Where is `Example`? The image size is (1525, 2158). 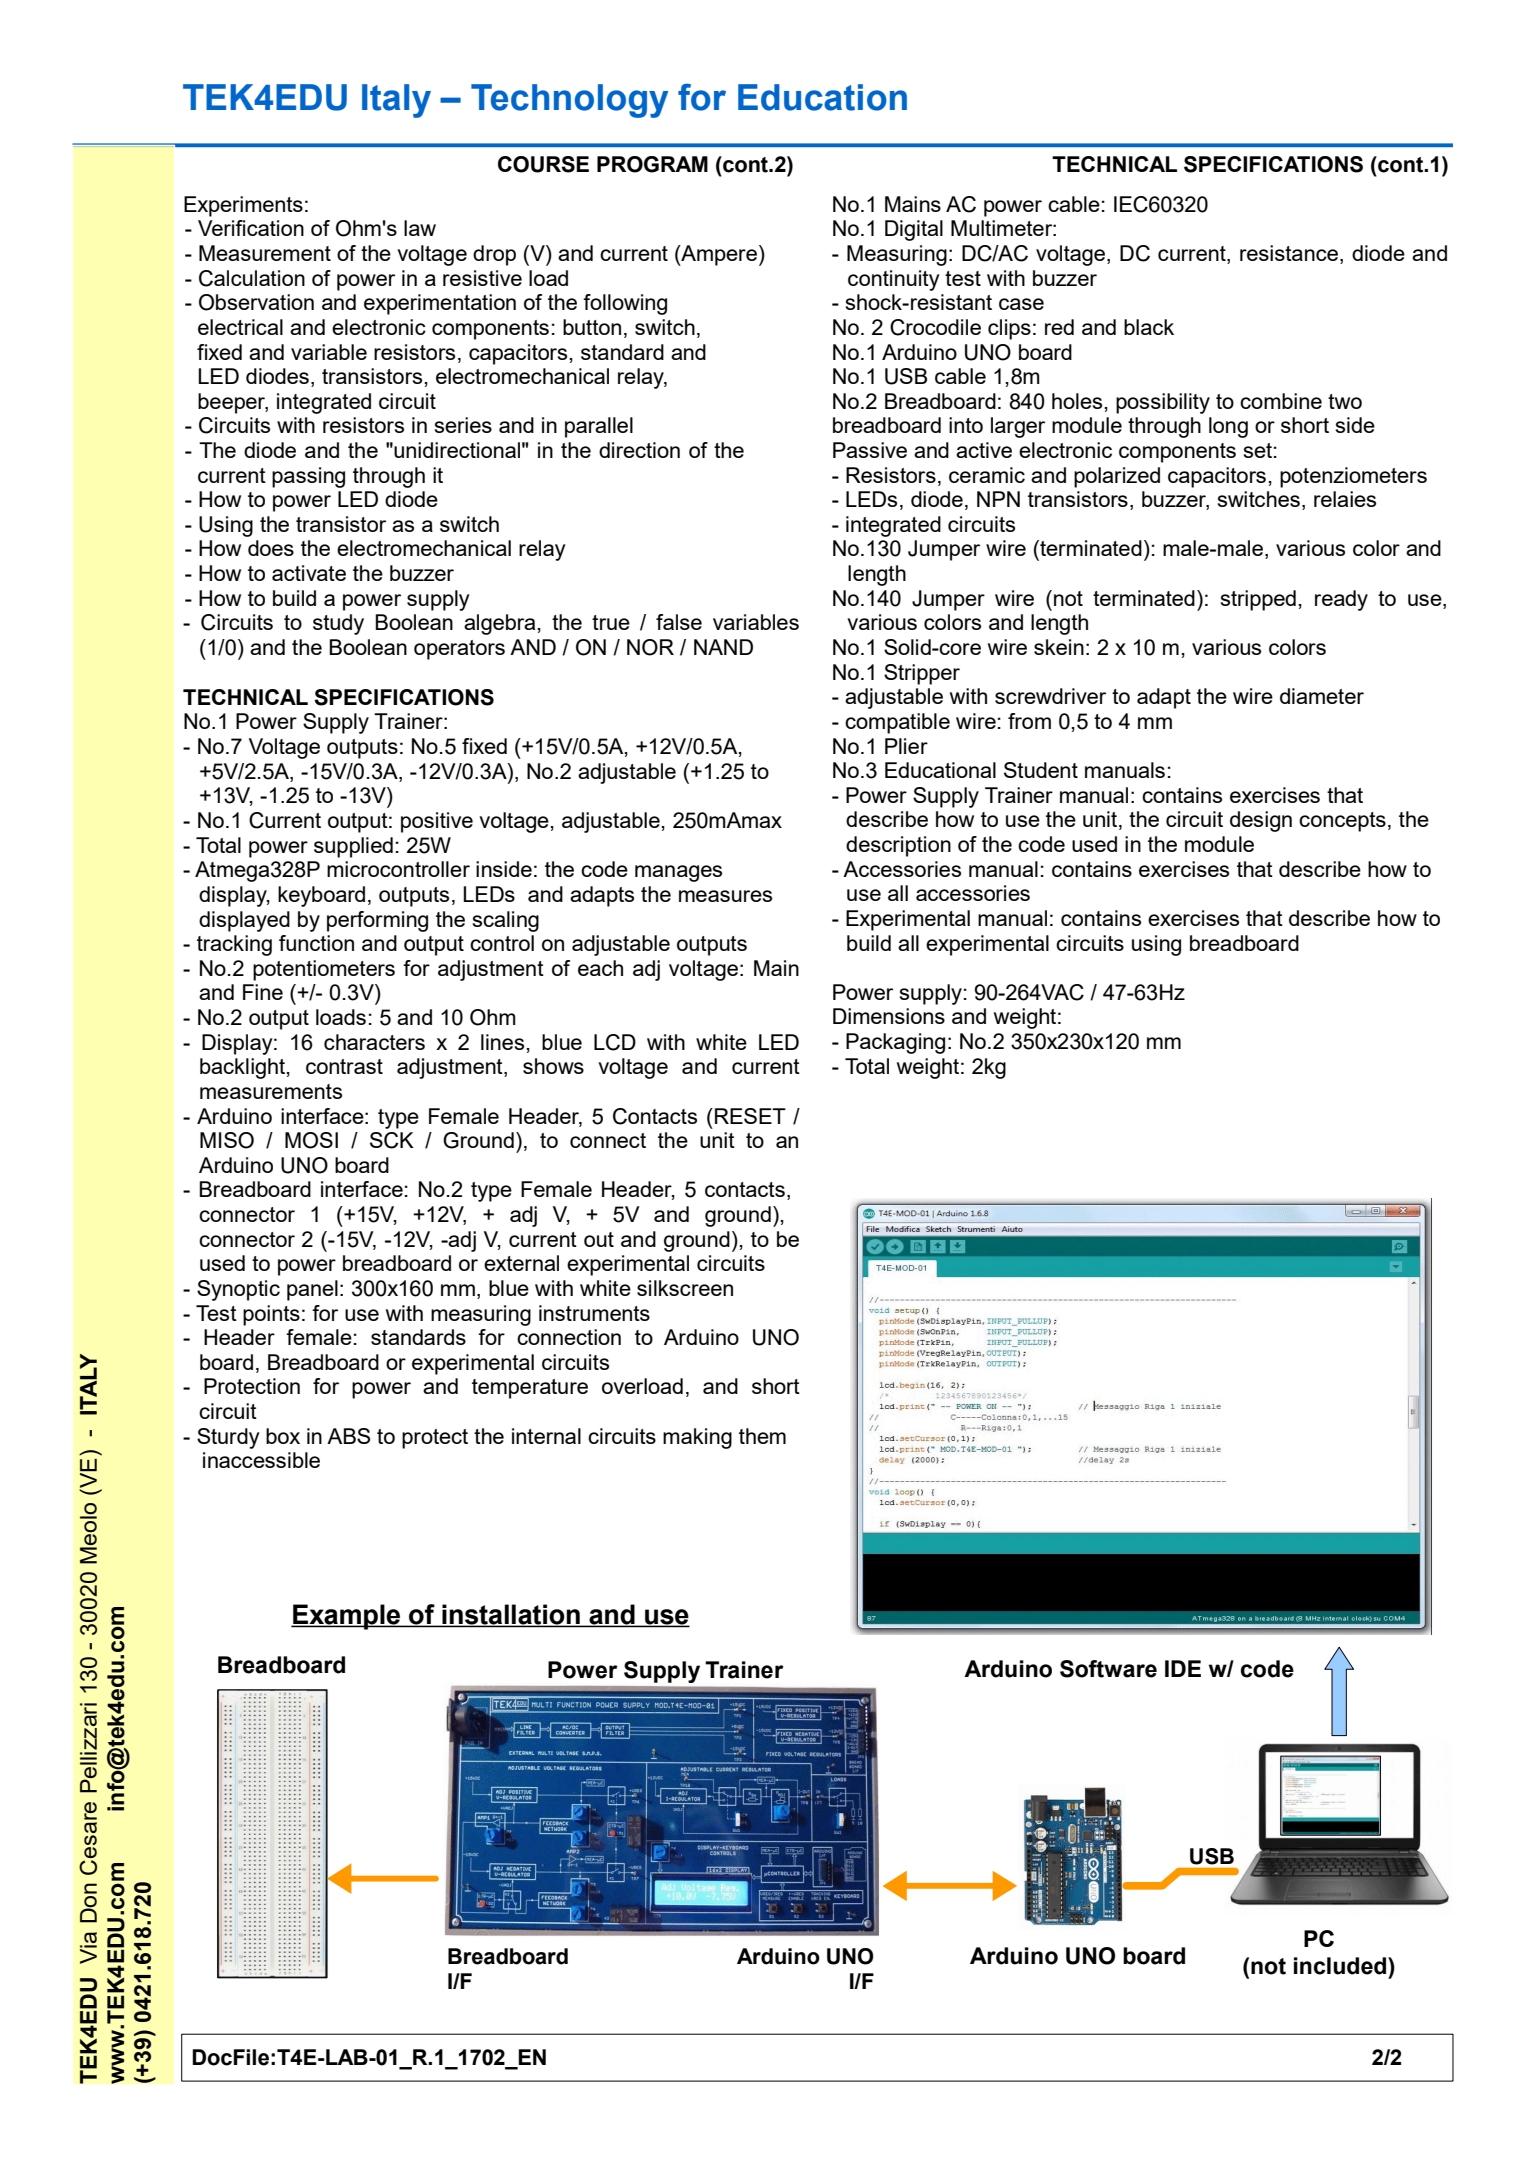
Example is located at coordinates (347, 1617).
